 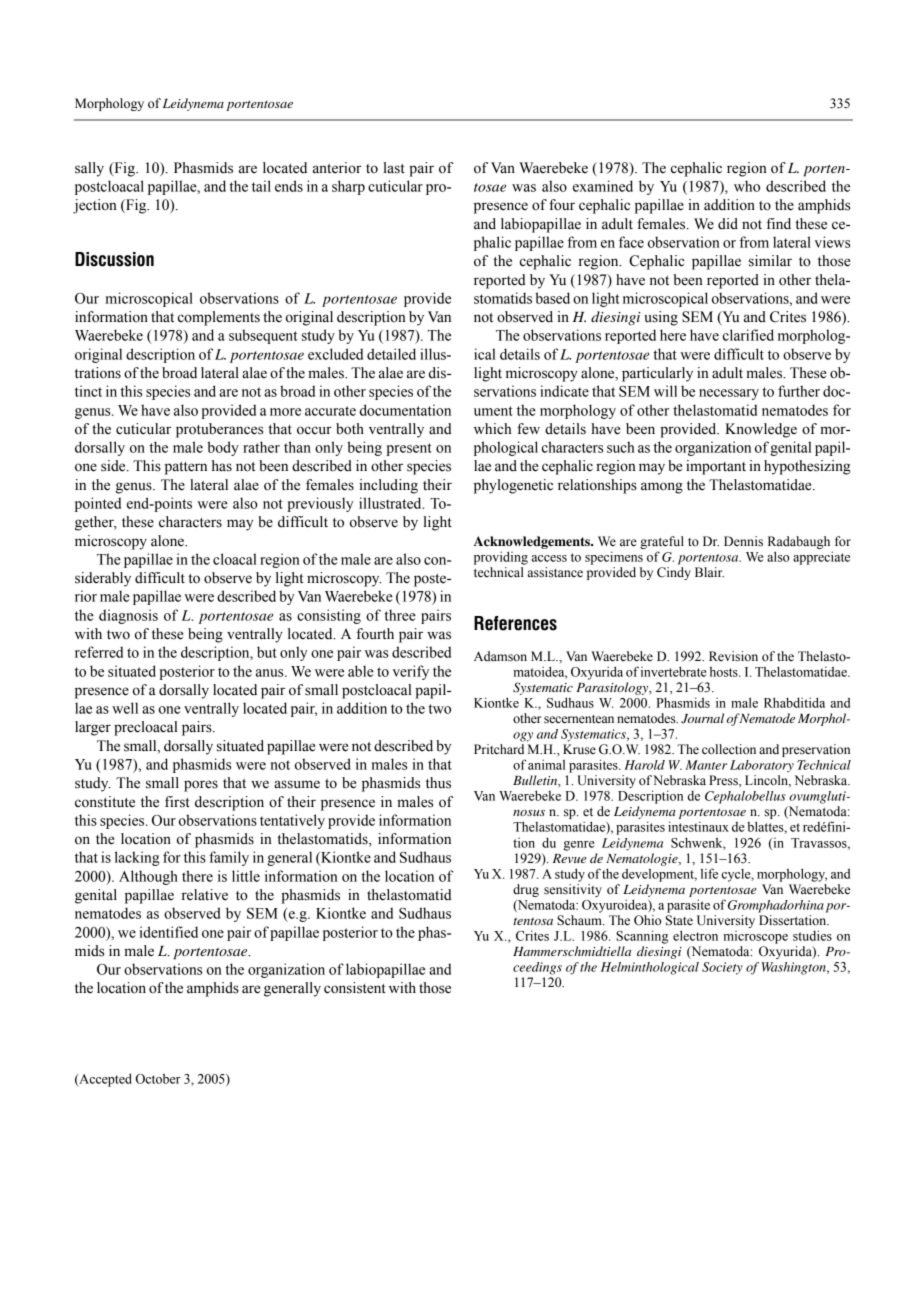 I want to click on body, so click(x=223, y=448).
